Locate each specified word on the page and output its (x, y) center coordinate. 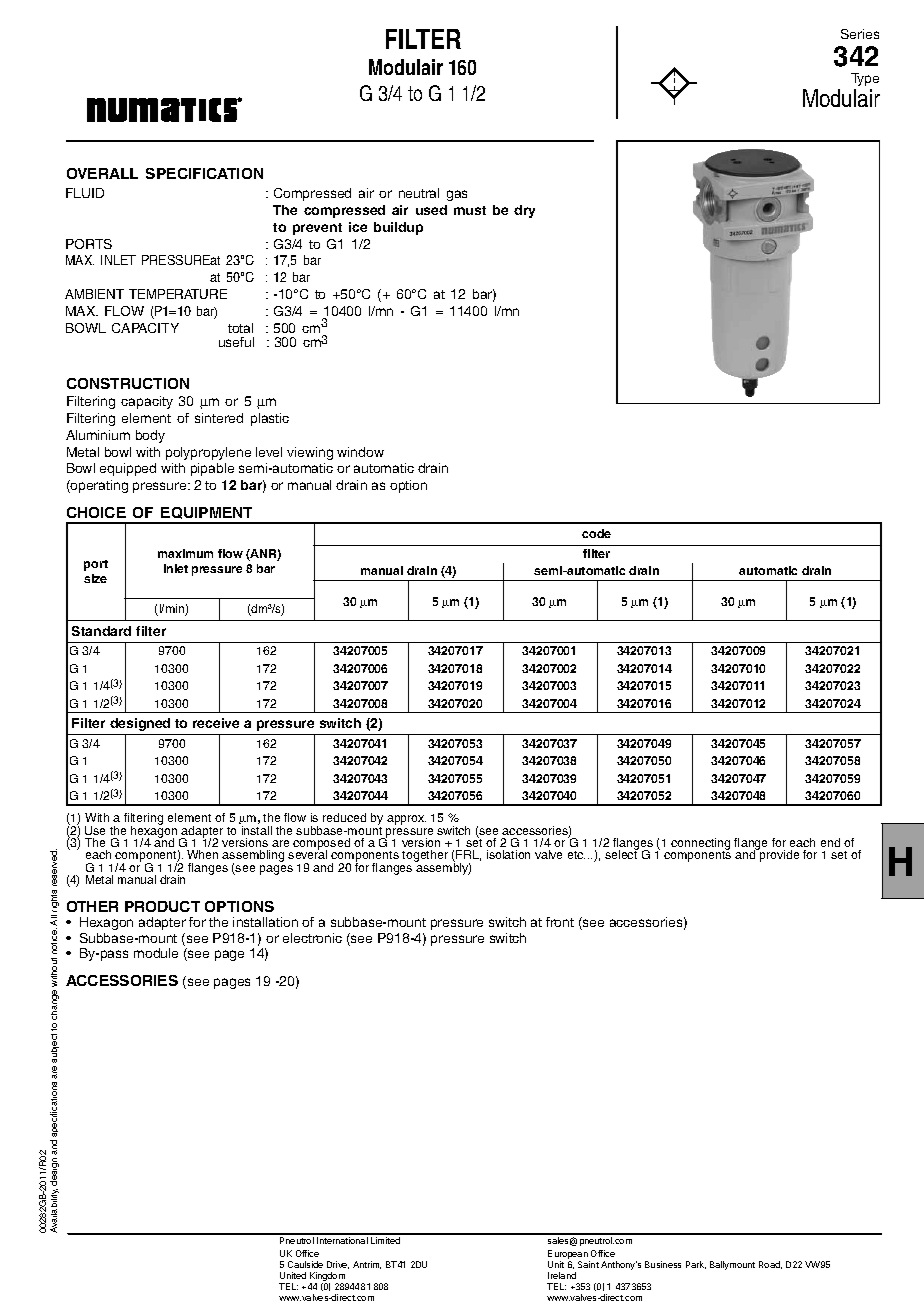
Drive (338, 1265)
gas (457, 195)
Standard (101, 631)
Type (865, 79)
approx (406, 820)
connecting (700, 845)
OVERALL (102, 173)
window (360, 452)
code (596, 533)
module (156, 953)
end (830, 842)
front (560, 922)
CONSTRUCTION (128, 383)
